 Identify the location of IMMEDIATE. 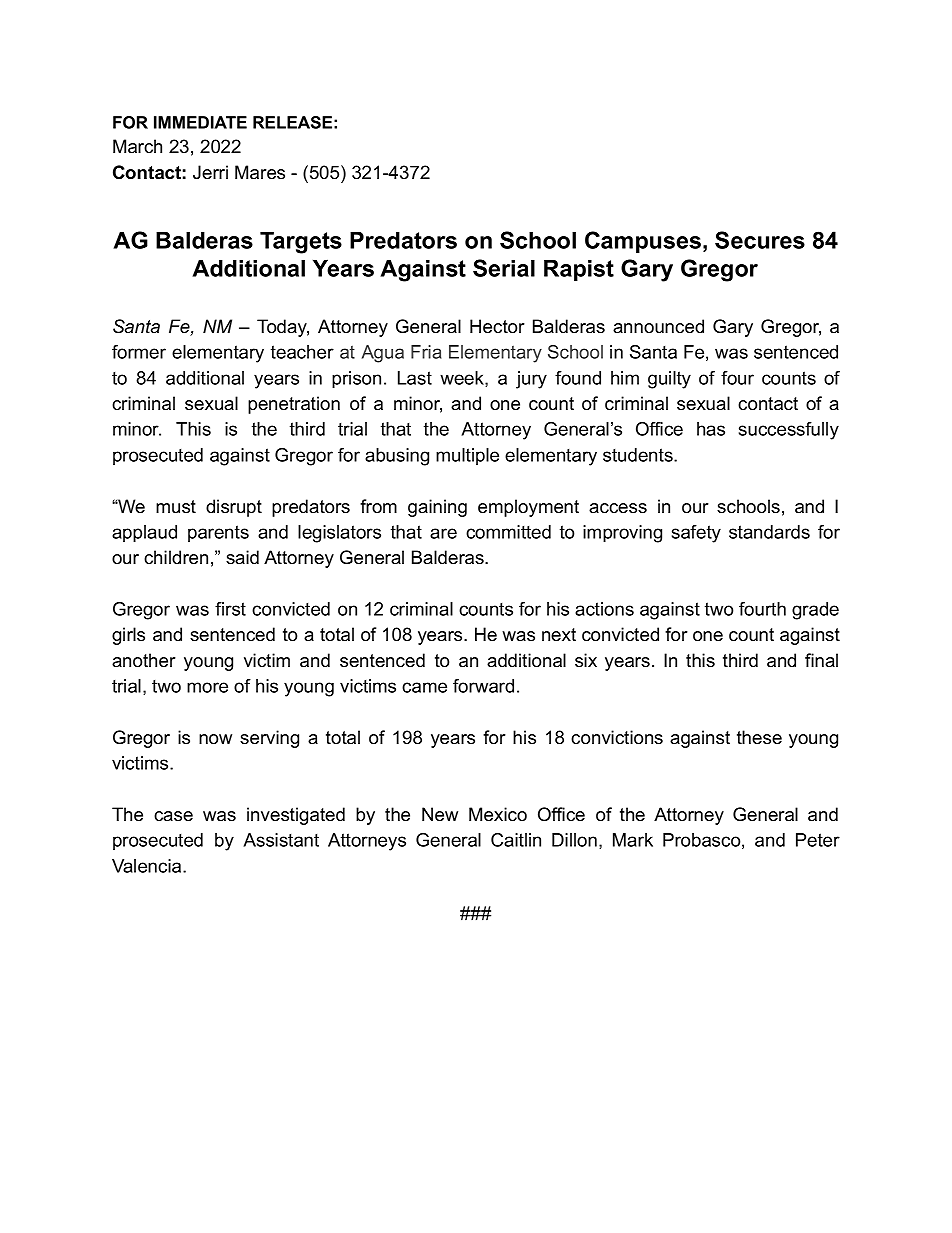
(200, 122).
